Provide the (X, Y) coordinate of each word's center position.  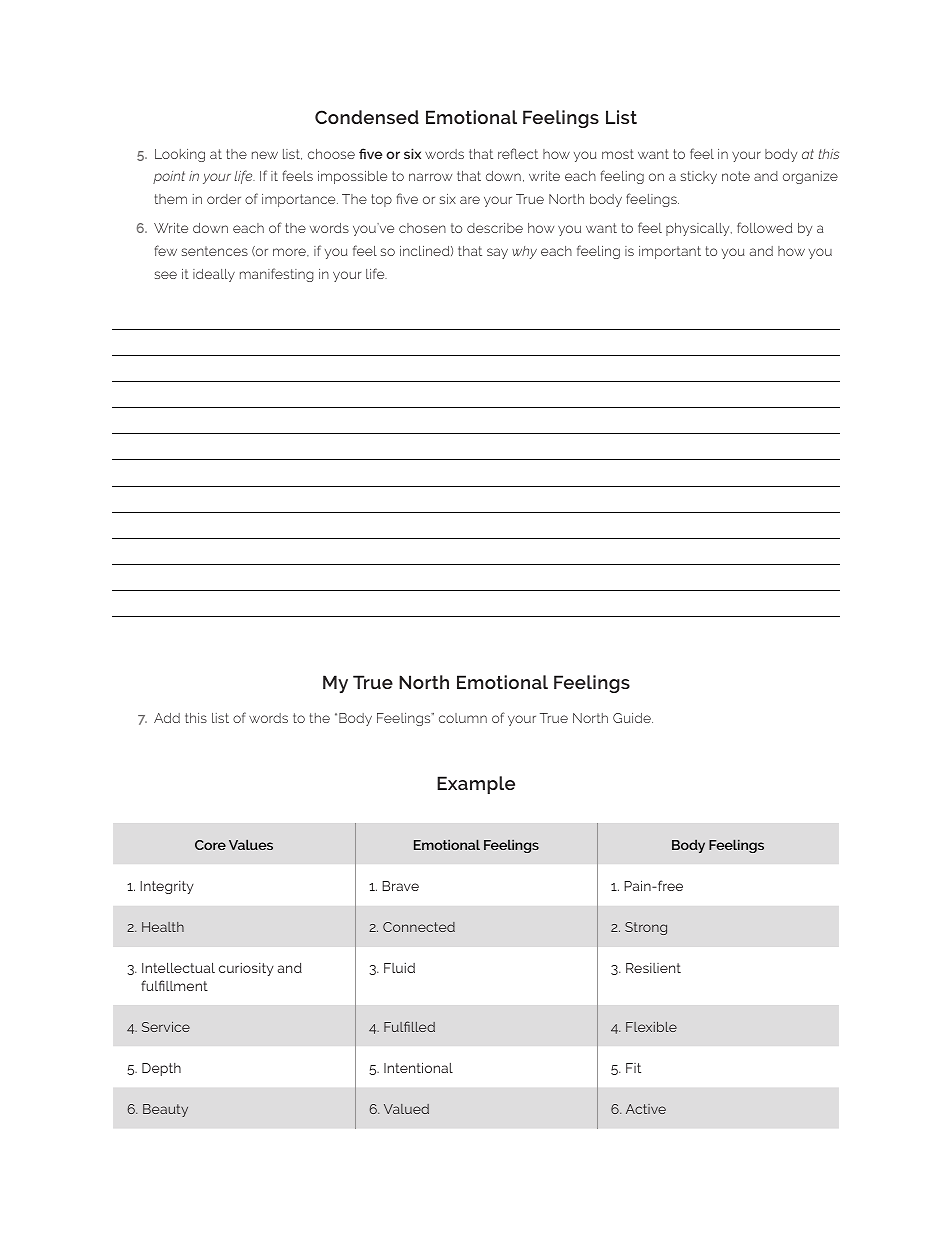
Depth (161, 1069)
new (265, 155)
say (497, 253)
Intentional (418, 1067)
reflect (518, 153)
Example (476, 785)
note (736, 176)
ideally (214, 275)
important (670, 252)
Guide (633, 718)
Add (167, 718)
